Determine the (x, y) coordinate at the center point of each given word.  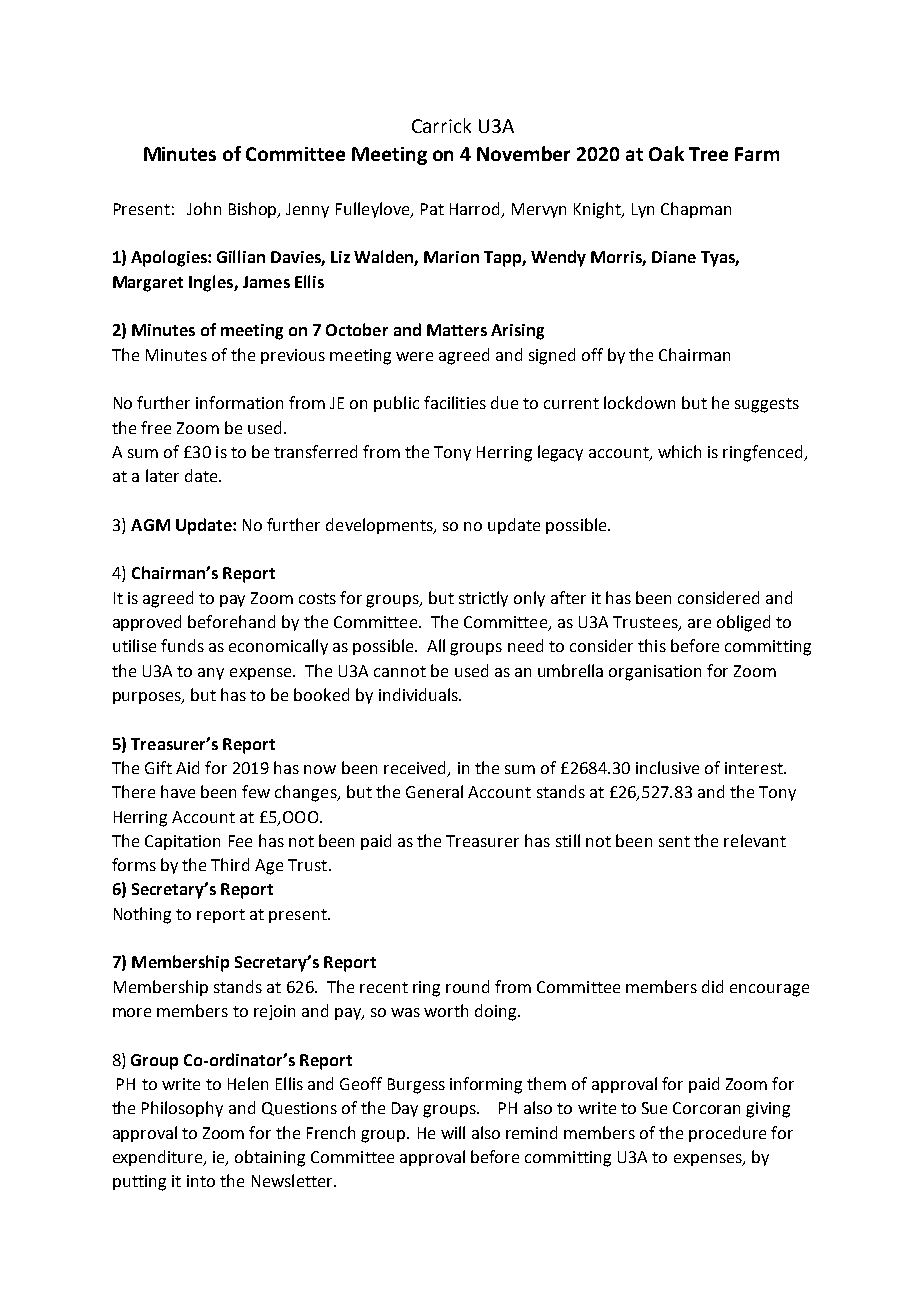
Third (230, 864)
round (467, 986)
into (201, 1181)
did (712, 986)
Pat (432, 209)
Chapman (696, 210)
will (453, 1132)
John (204, 208)
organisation (655, 673)
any (211, 674)
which (679, 451)
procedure (727, 1134)
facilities (455, 402)
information (239, 402)
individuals (419, 694)
